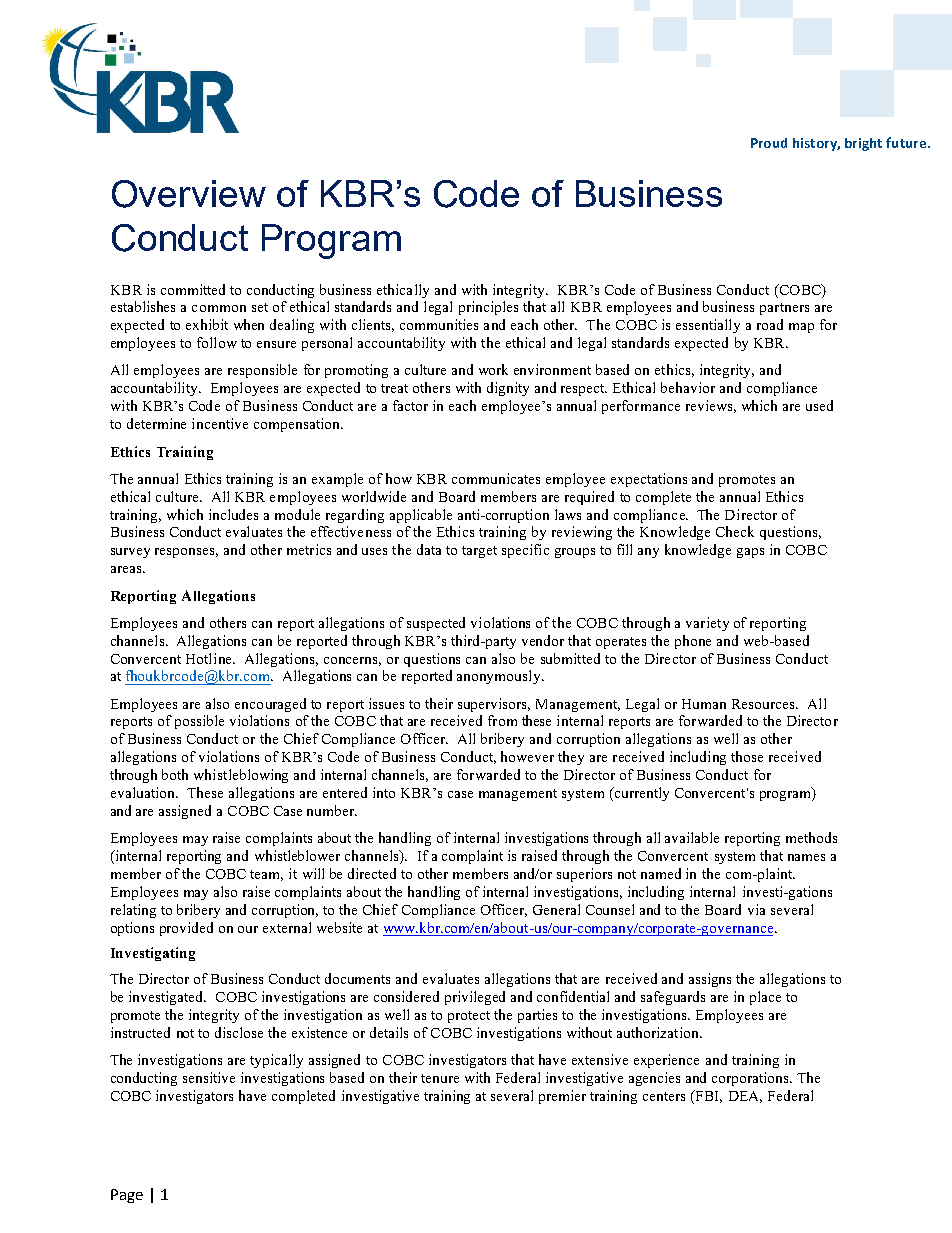 The width and height of the page is (952, 1233). I want to click on Proud, so click(769, 143).
